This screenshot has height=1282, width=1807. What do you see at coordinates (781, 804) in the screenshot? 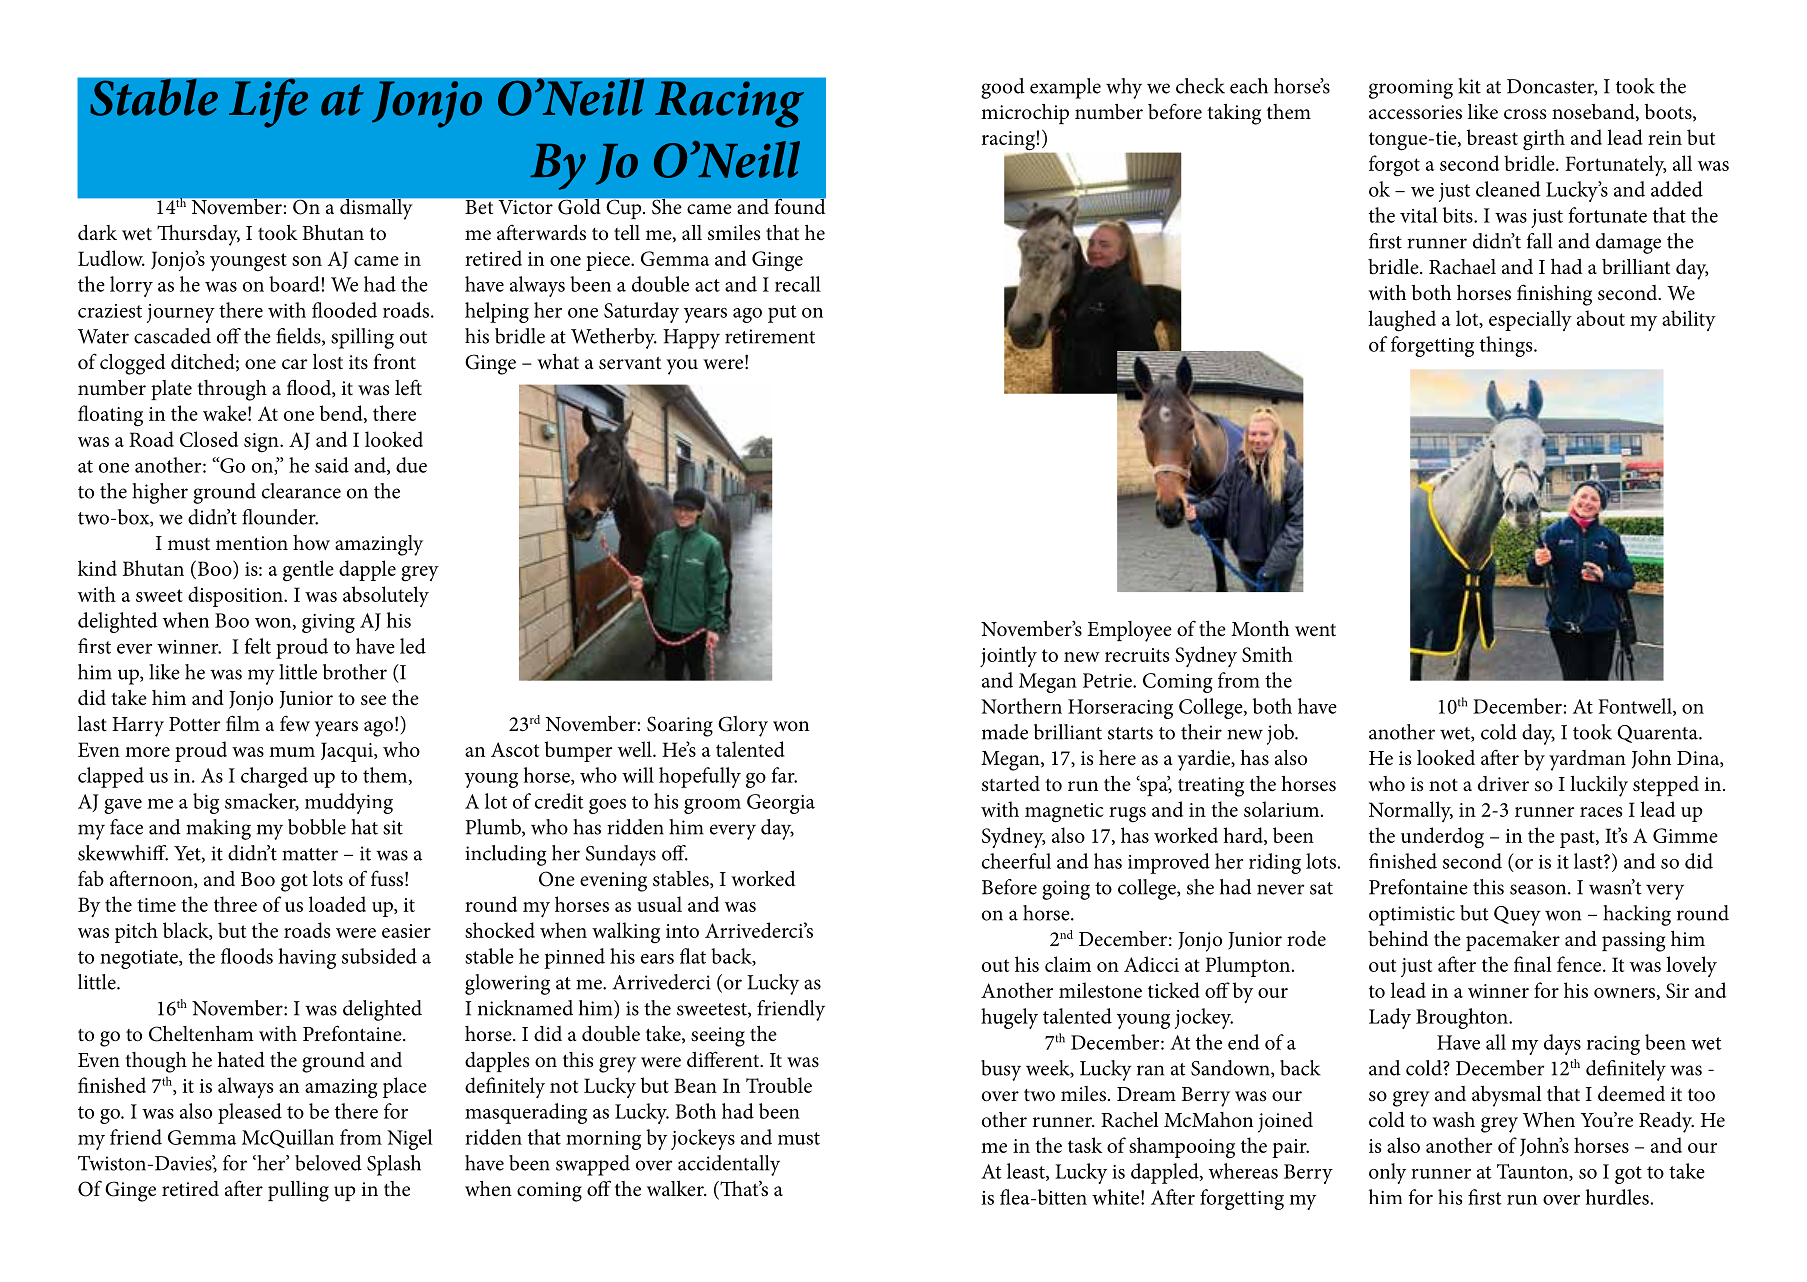
I see `Georgia` at bounding box center [781, 804].
